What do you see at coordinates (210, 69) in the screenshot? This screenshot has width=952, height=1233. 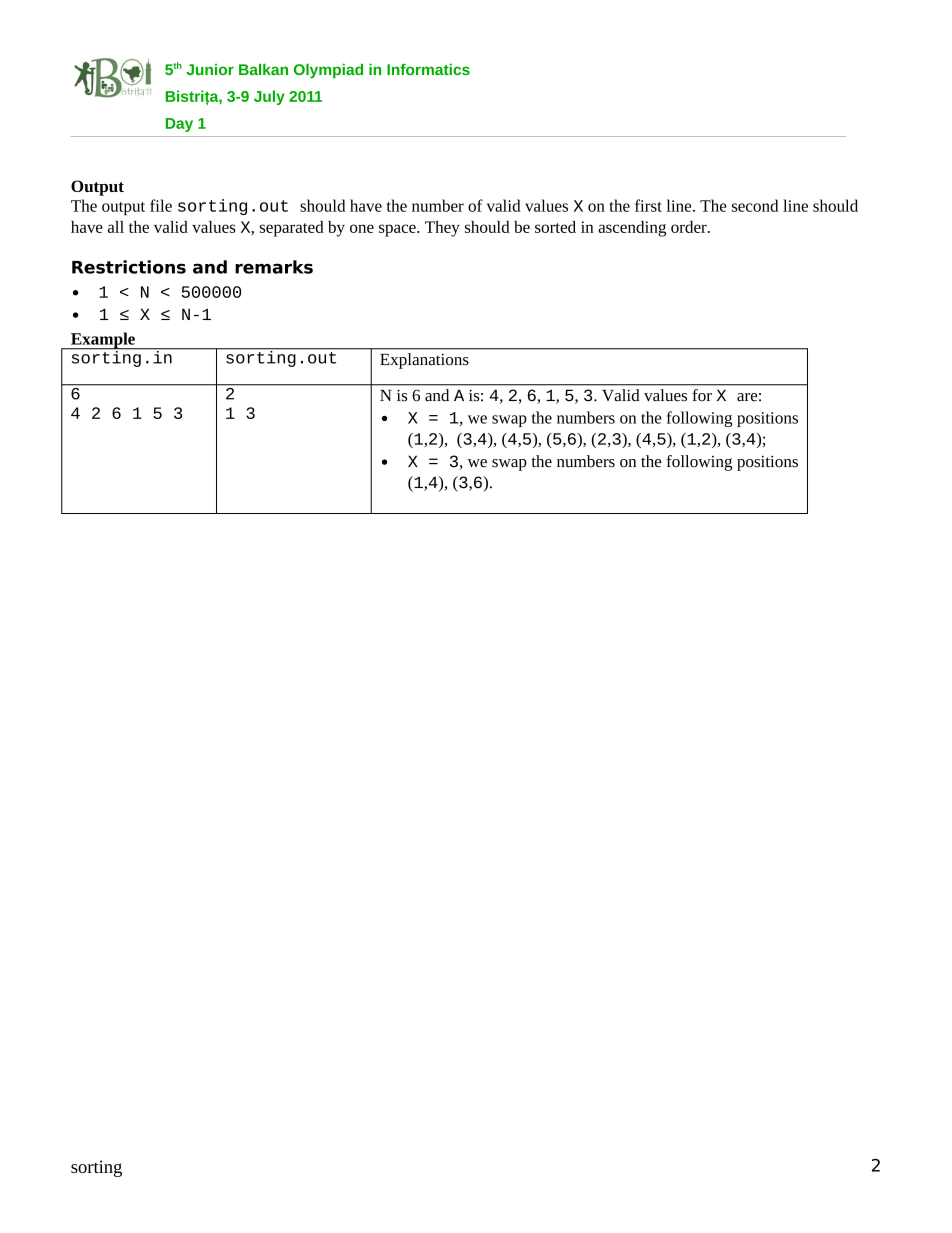 I see `Junior` at bounding box center [210, 69].
